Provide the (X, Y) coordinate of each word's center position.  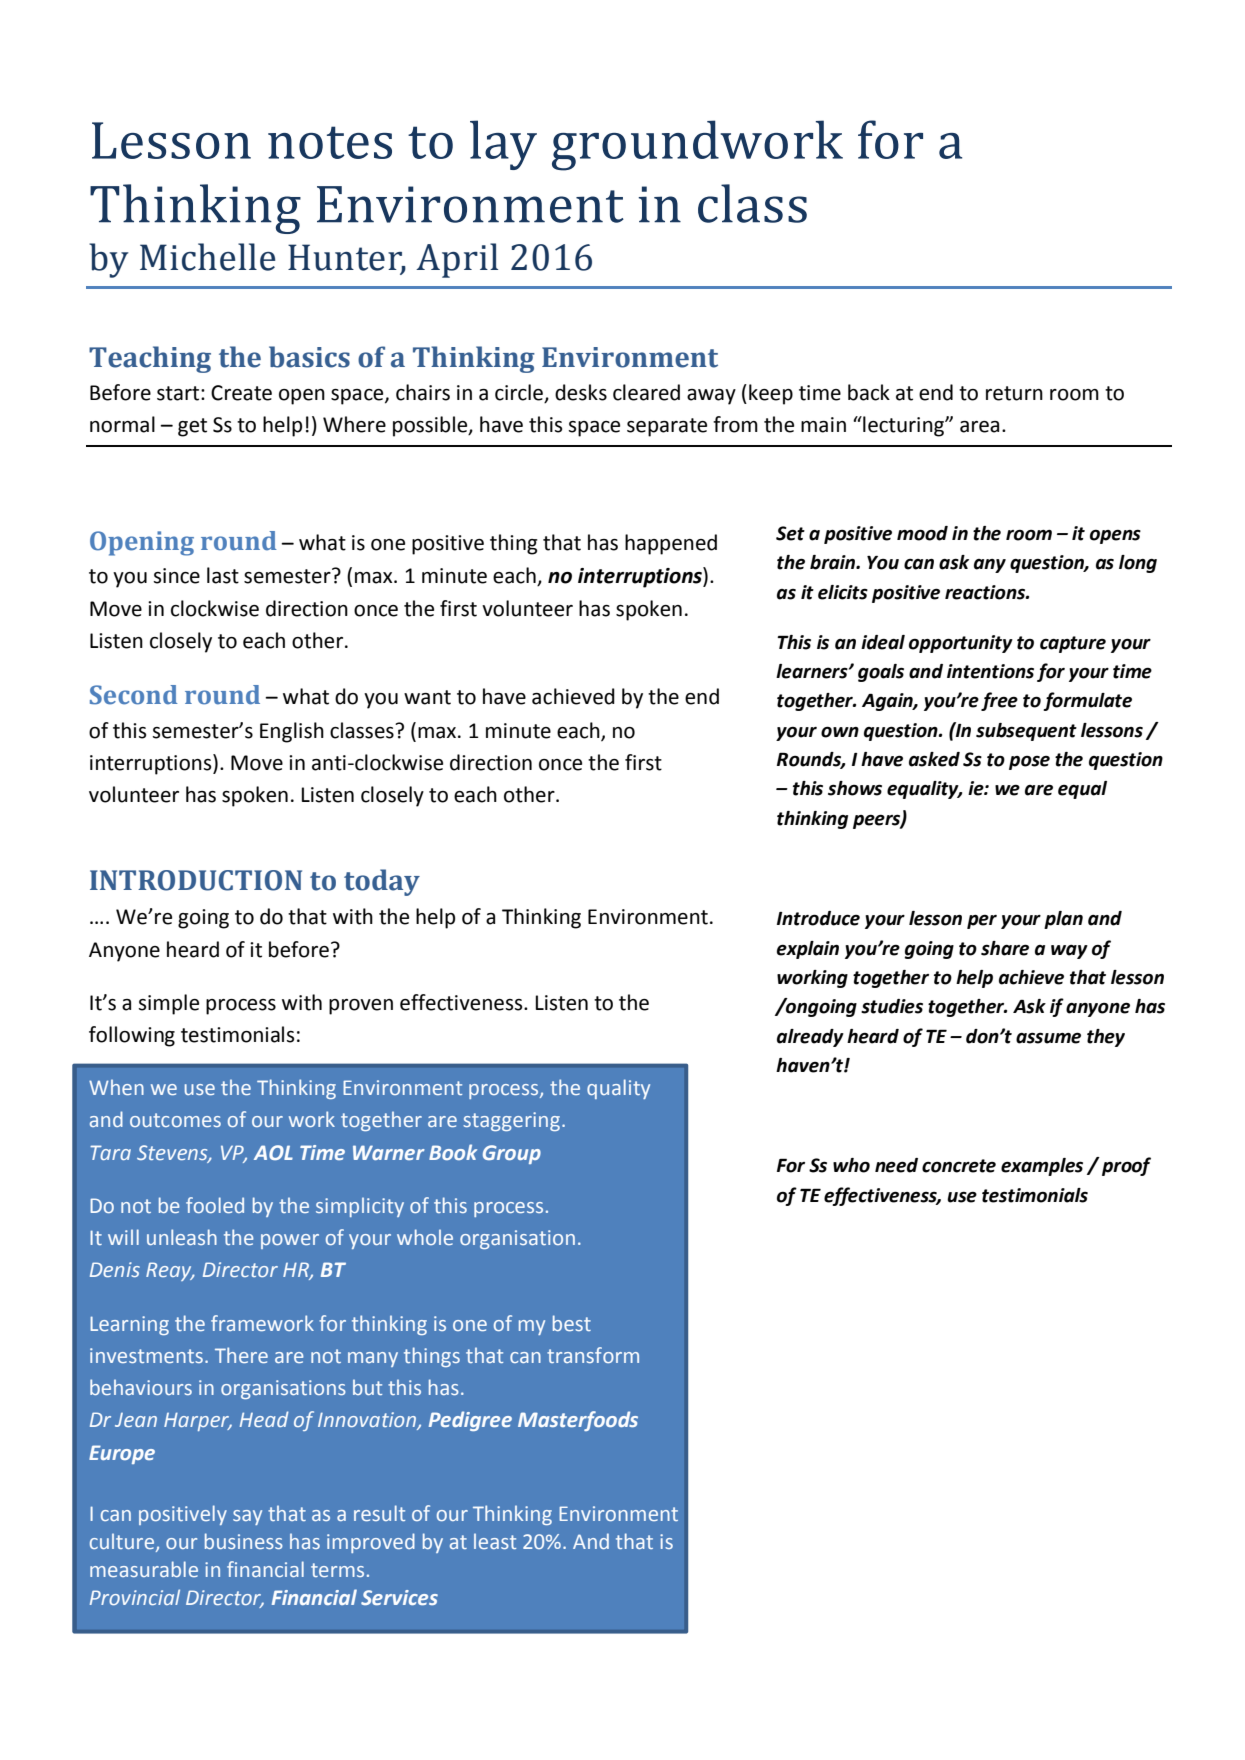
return (1014, 393)
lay (503, 145)
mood (922, 533)
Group (512, 1154)
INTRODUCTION (196, 880)
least (495, 1541)
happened (671, 544)
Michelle (207, 257)
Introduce (818, 918)
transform (593, 1355)
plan (1063, 920)
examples (1042, 1167)
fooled (215, 1205)
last (223, 575)
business (244, 1541)
